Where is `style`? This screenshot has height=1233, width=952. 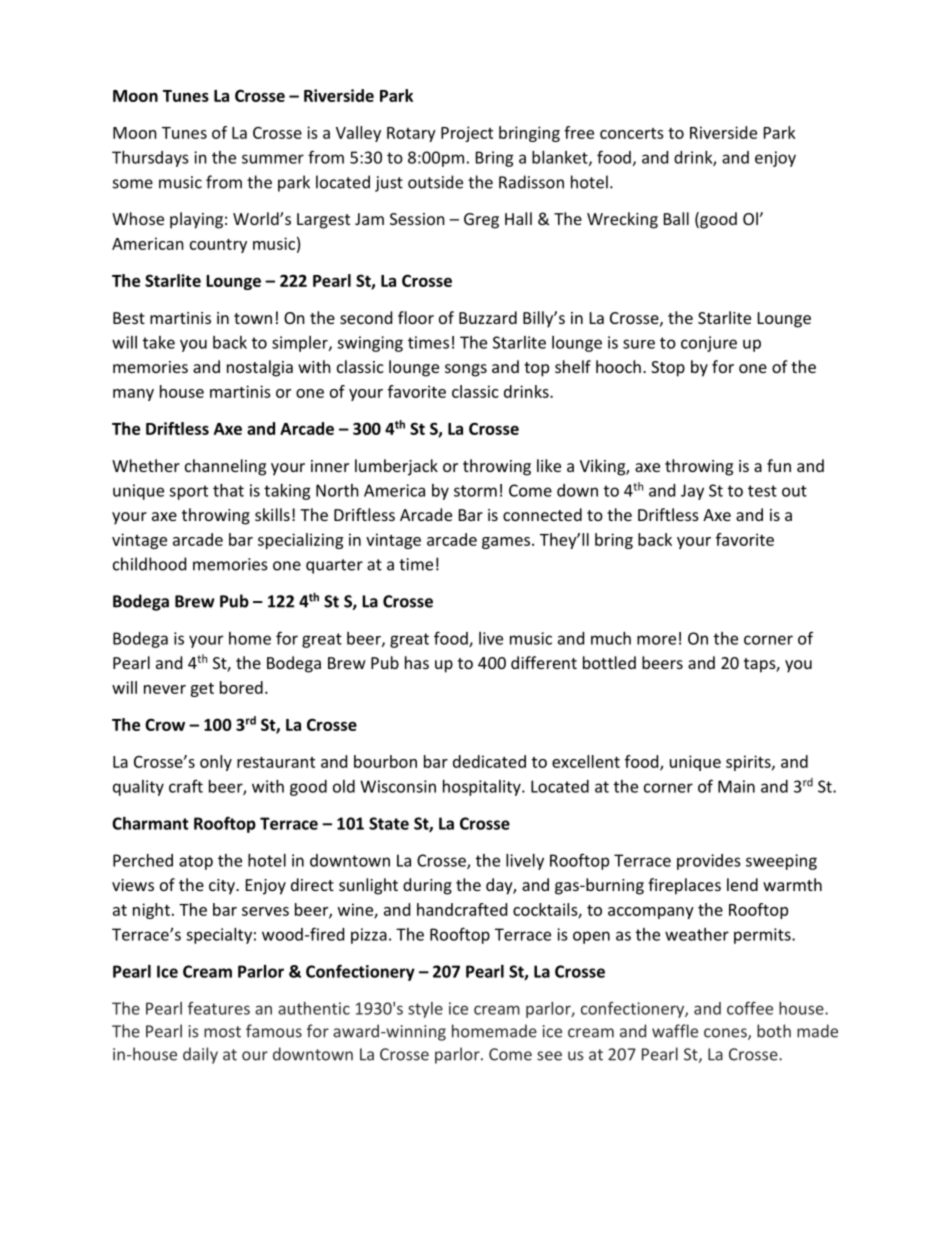 style is located at coordinates (425, 1010).
